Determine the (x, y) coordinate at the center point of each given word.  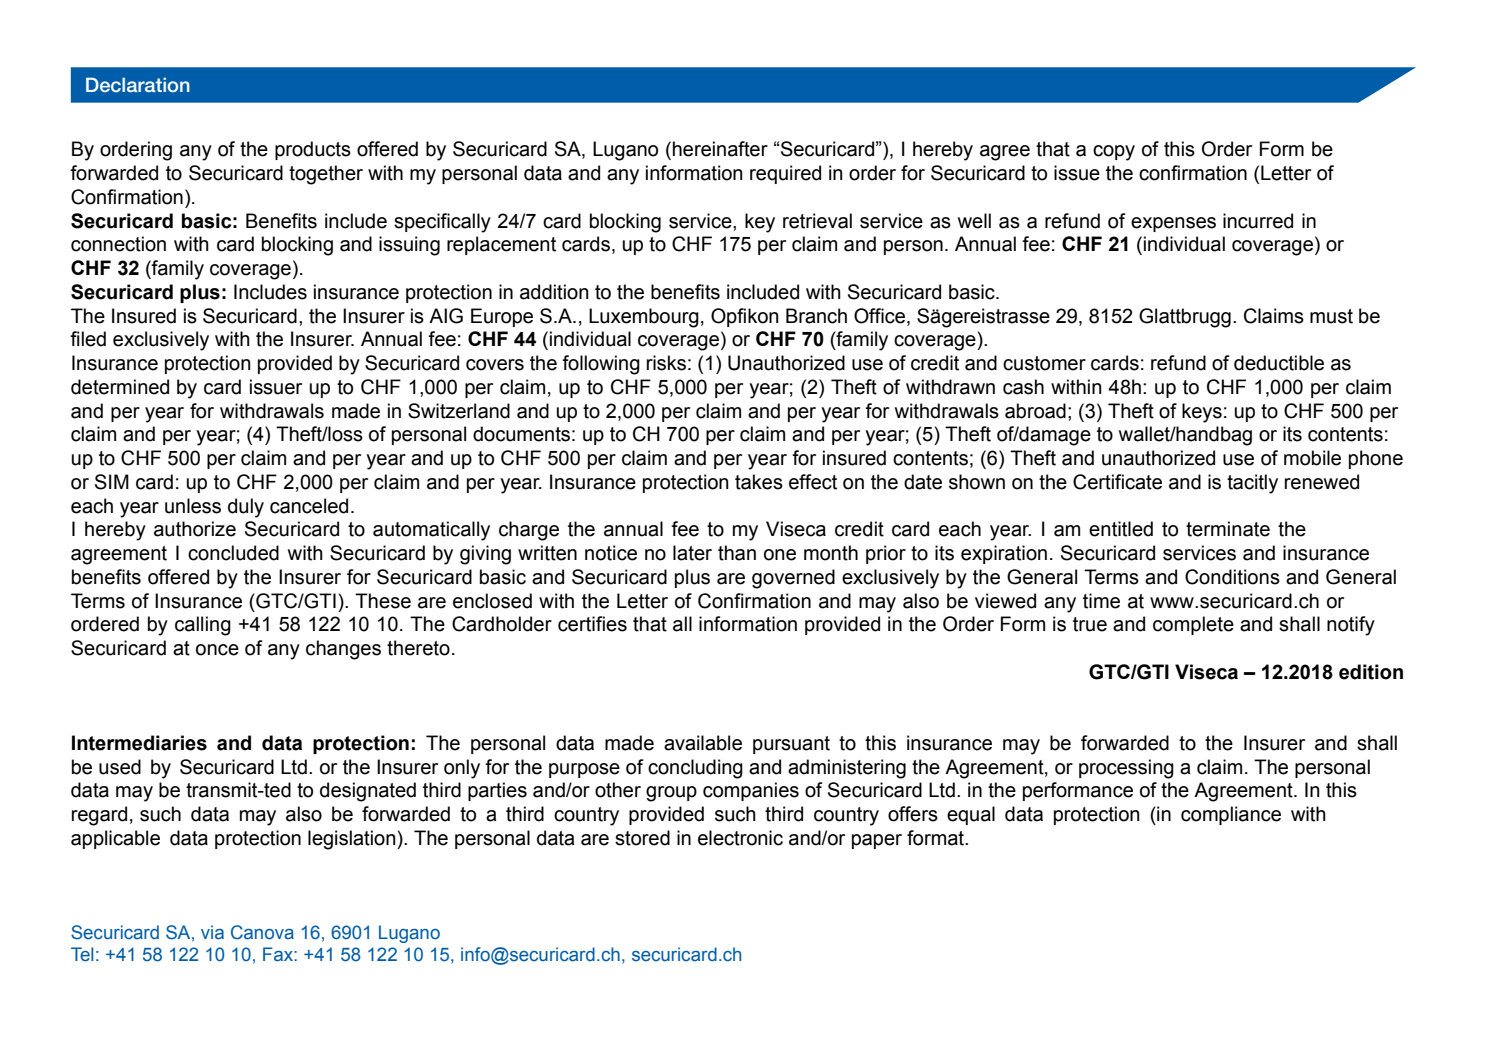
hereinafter (720, 149)
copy (1114, 153)
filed (88, 339)
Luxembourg (644, 318)
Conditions (1232, 577)
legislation (353, 840)
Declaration (138, 84)
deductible (1279, 363)
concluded (233, 553)
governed (793, 579)
